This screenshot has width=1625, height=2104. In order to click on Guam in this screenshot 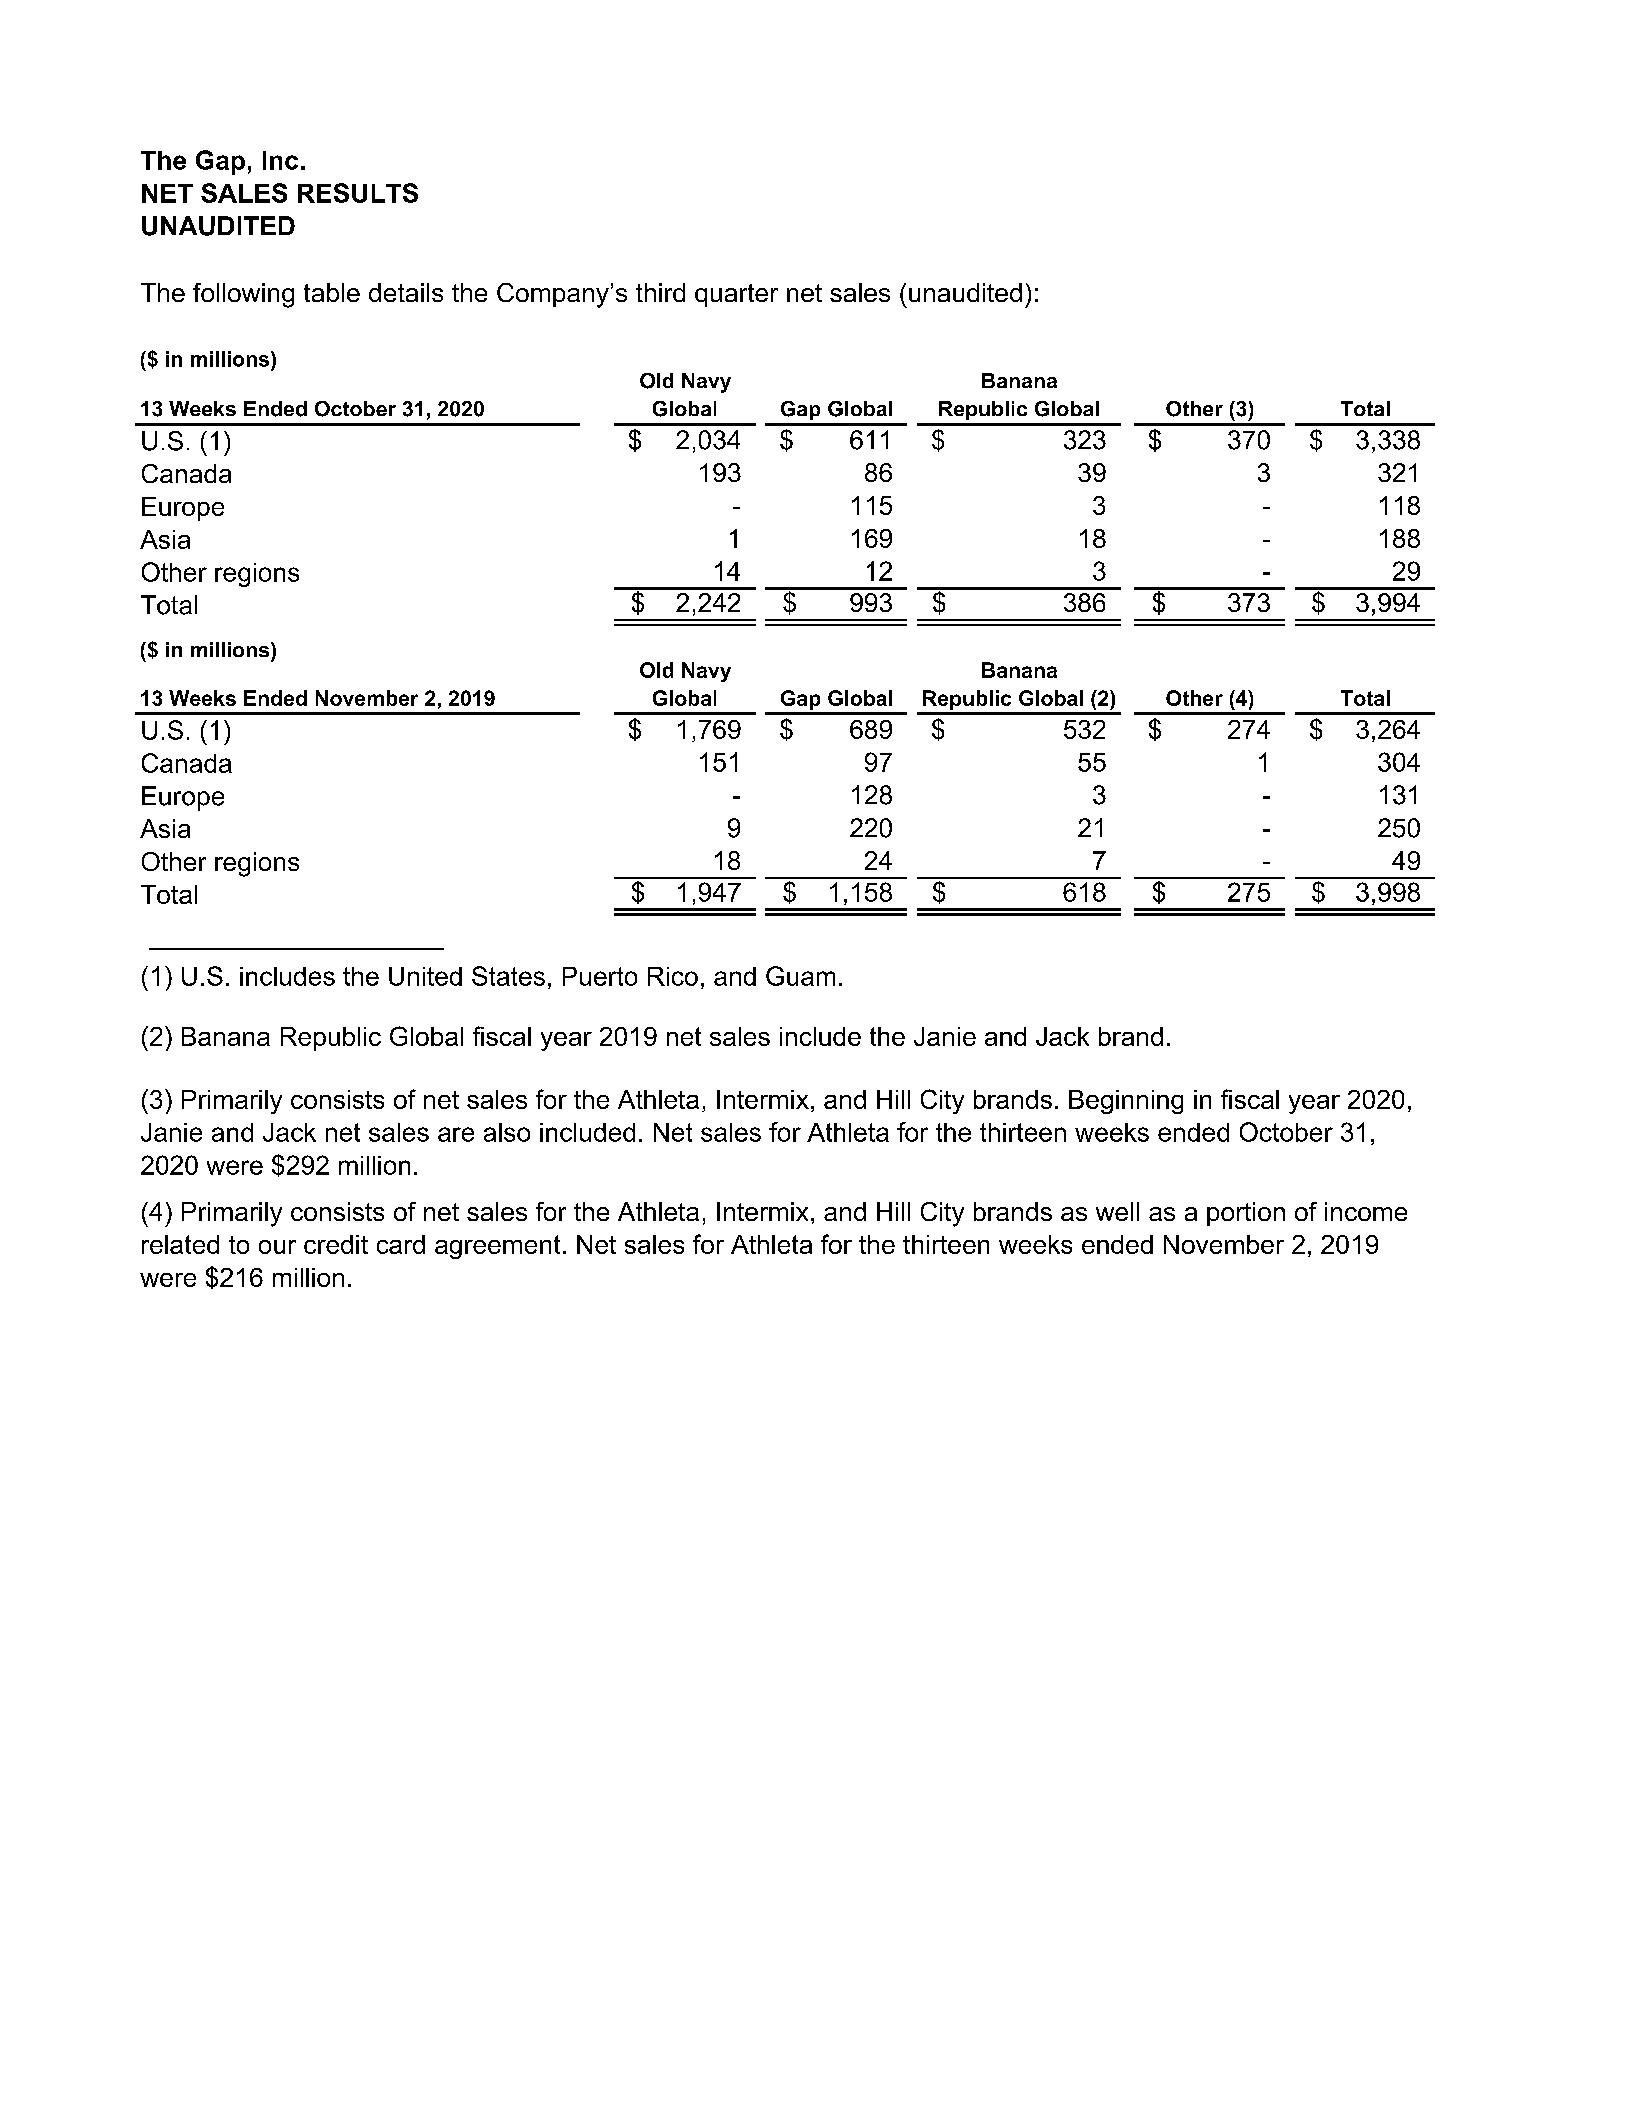, I will do `click(800, 976)`.
